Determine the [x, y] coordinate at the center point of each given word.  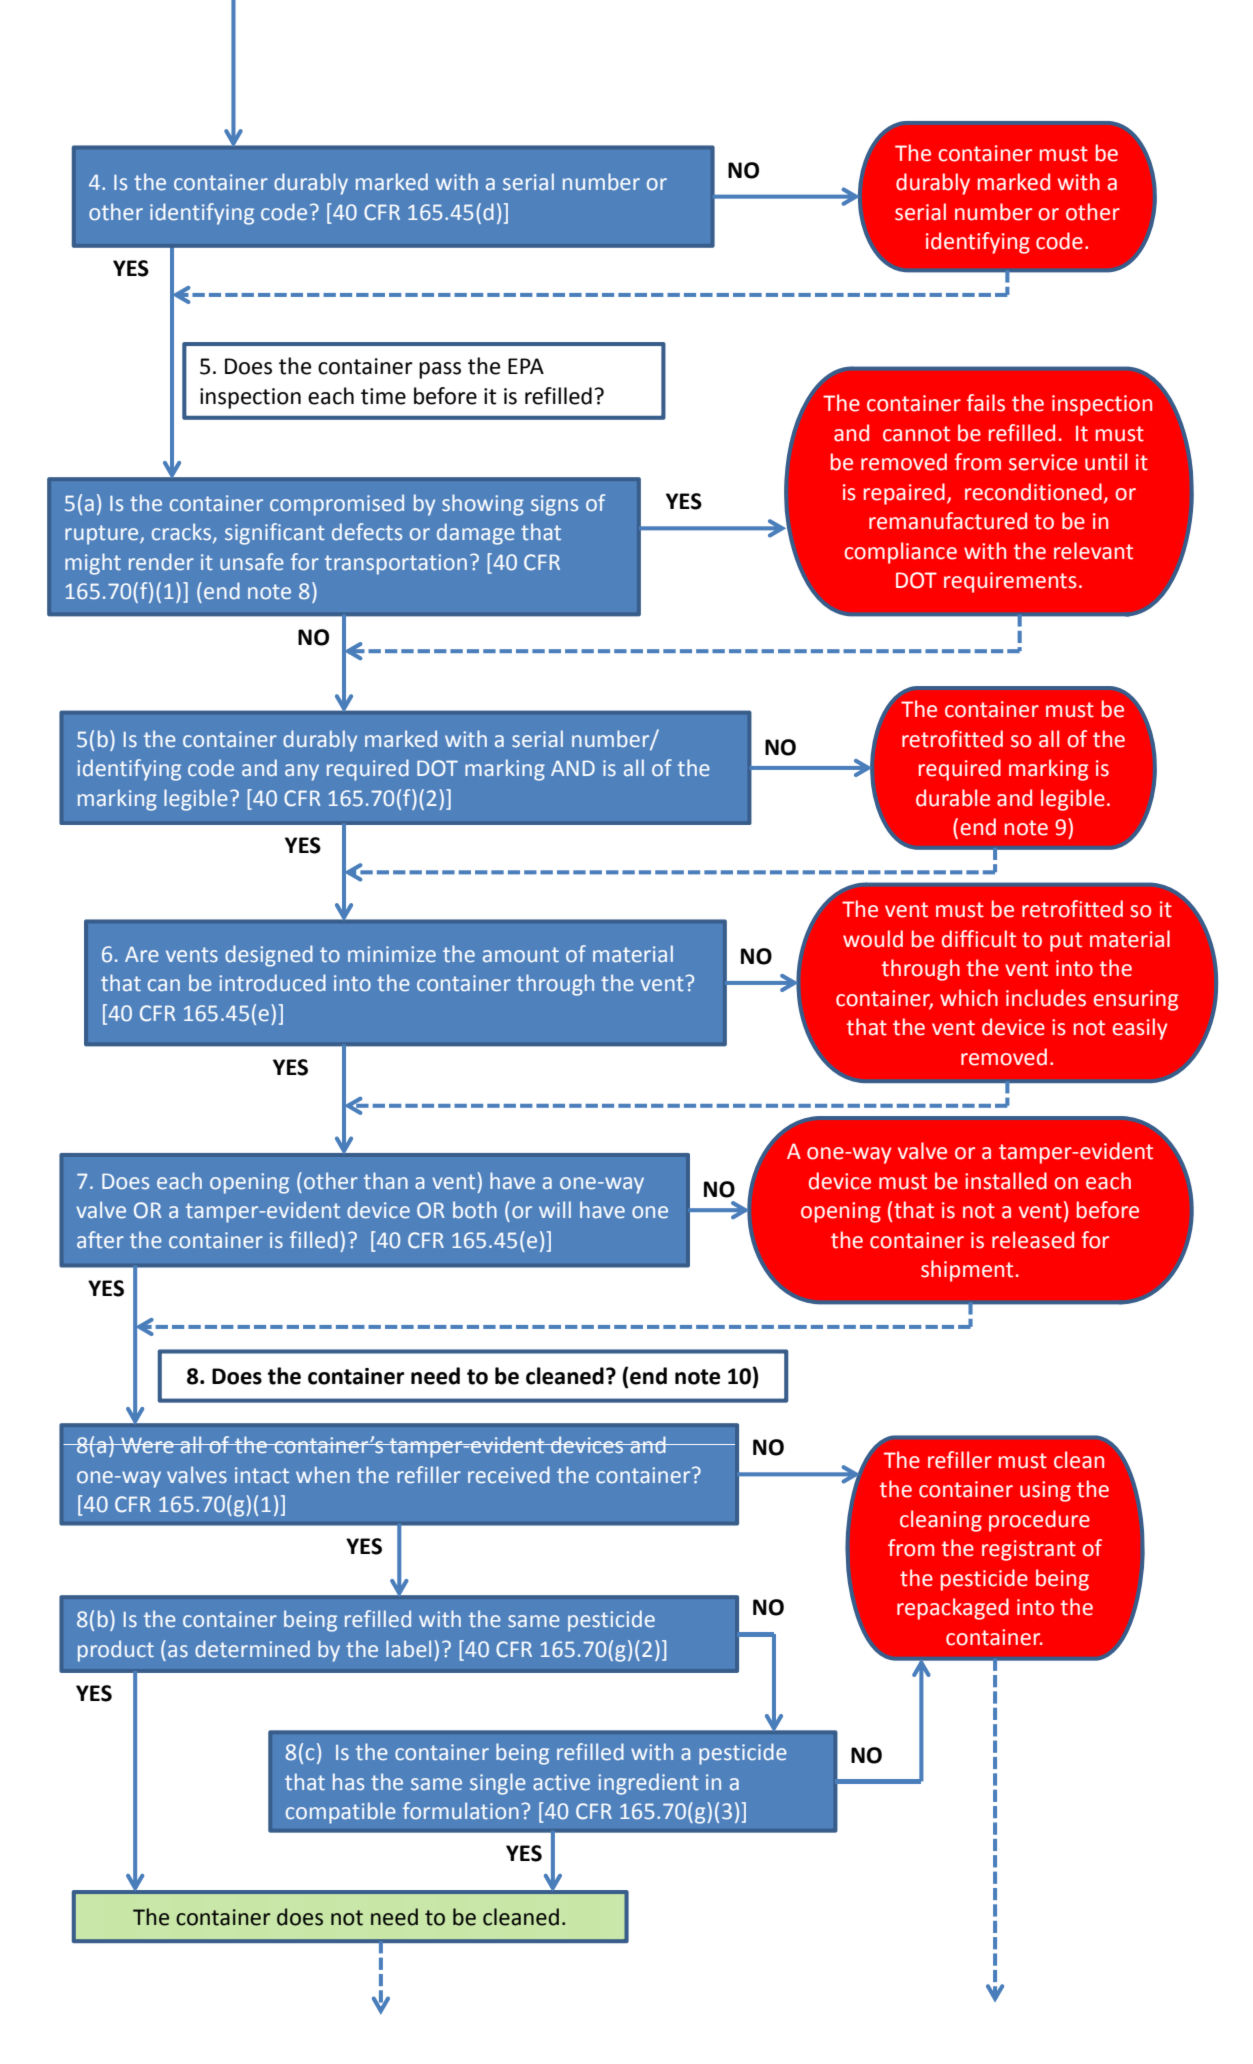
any [302, 772]
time [383, 396]
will [555, 1209]
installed [1006, 1181]
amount [521, 954]
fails [986, 403]
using [1045, 1491]
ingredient [648, 1784]
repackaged [953, 1609]
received [509, 1475]
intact [262, 1475]
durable [953, 798]
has [348, 1781]
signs [554, 505]
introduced [272, 983]
